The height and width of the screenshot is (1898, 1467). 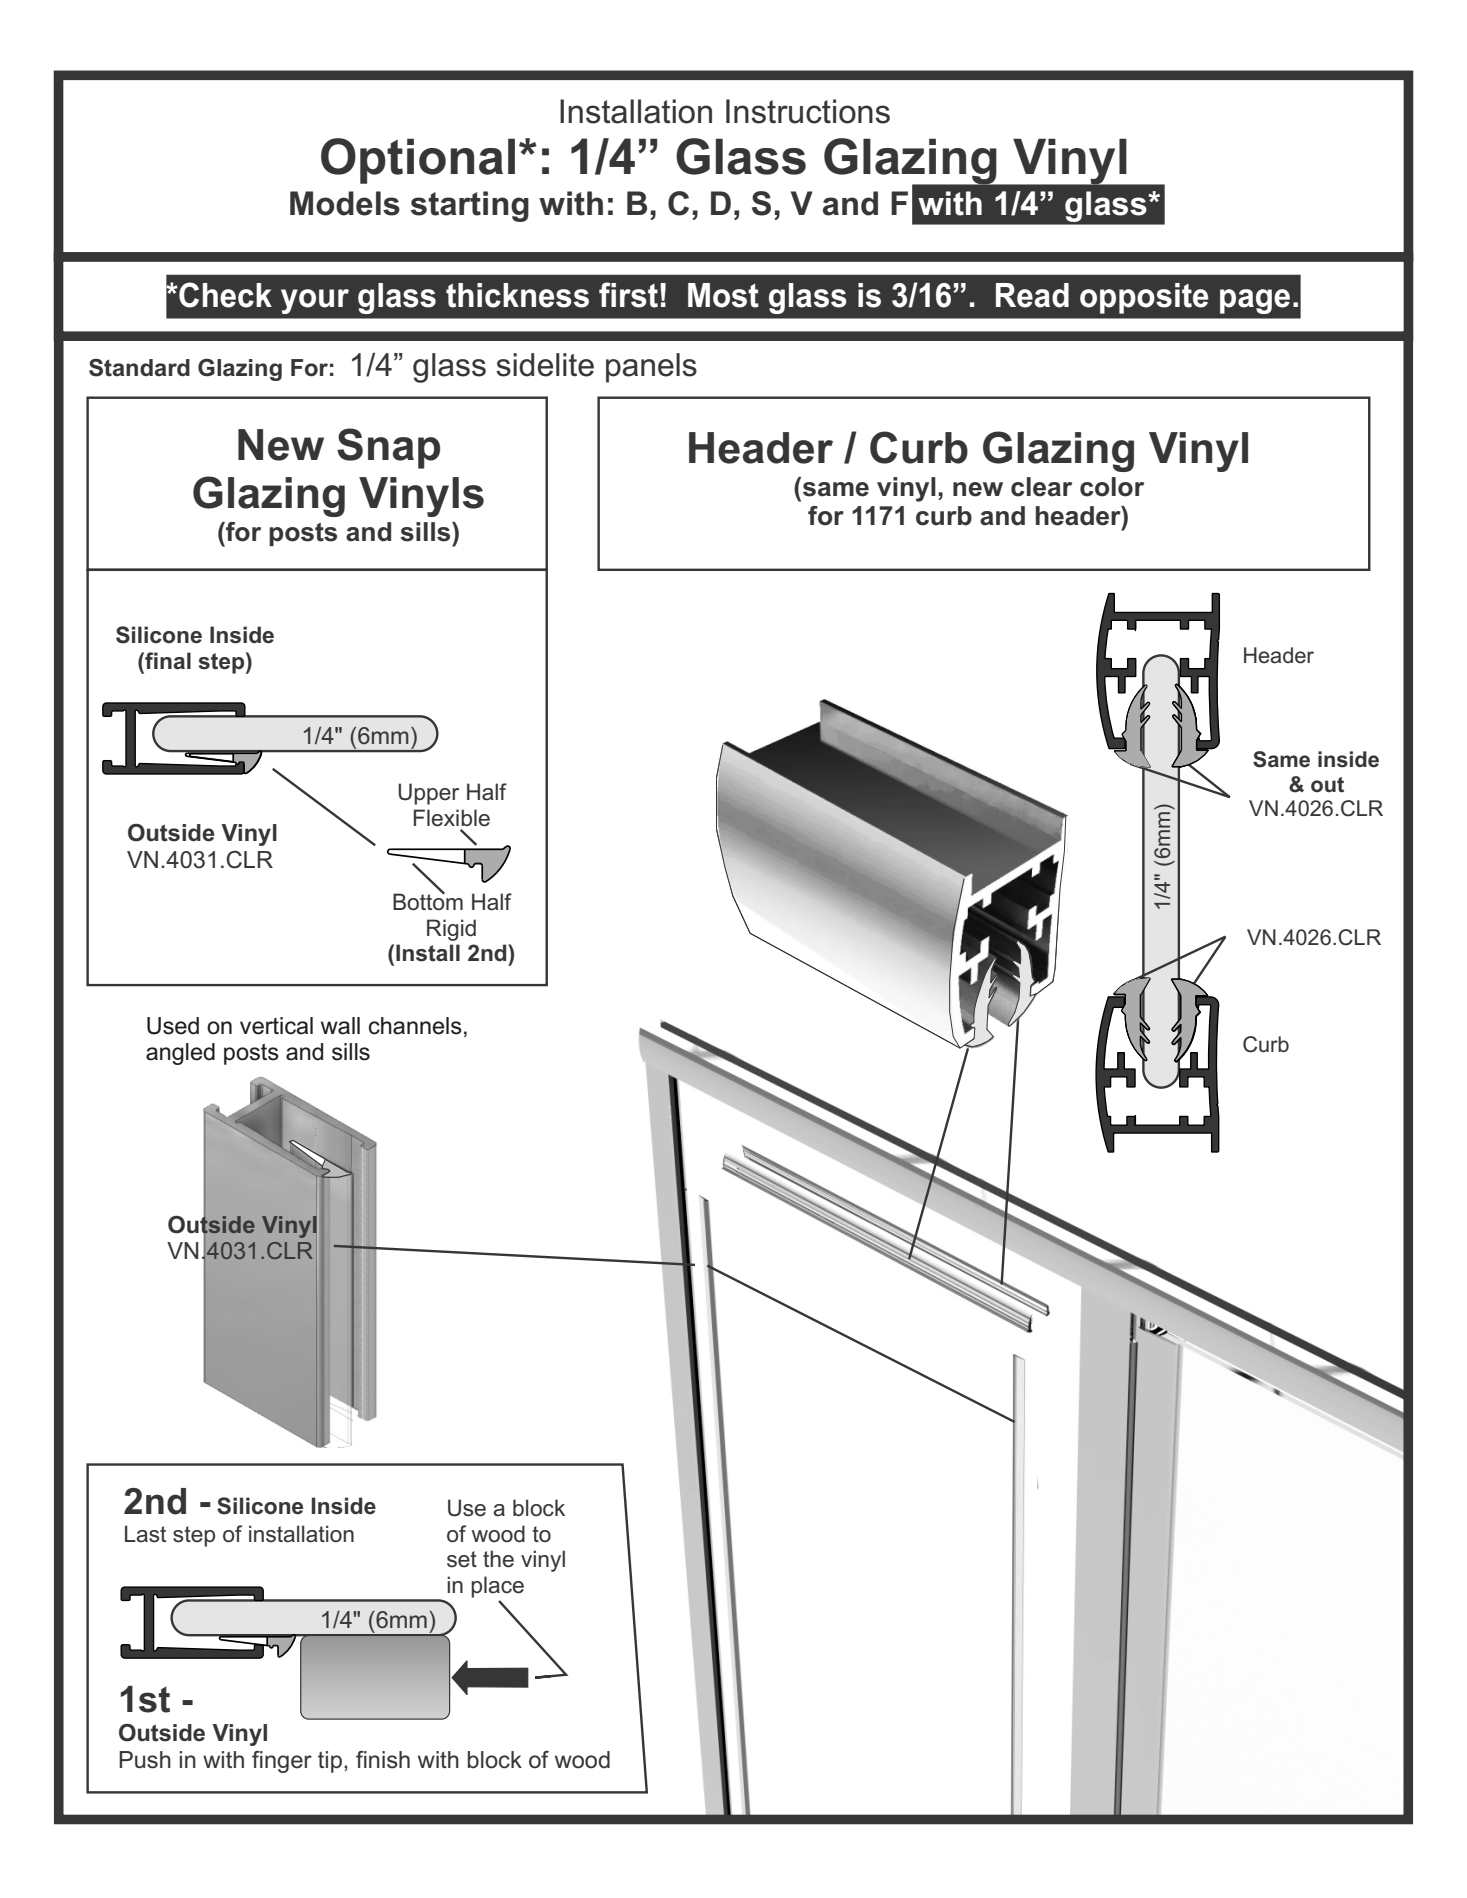 What do you see at coordinates (1112, 487) in the screenshot?
I see `color` at bounding box center [1112, 487].
